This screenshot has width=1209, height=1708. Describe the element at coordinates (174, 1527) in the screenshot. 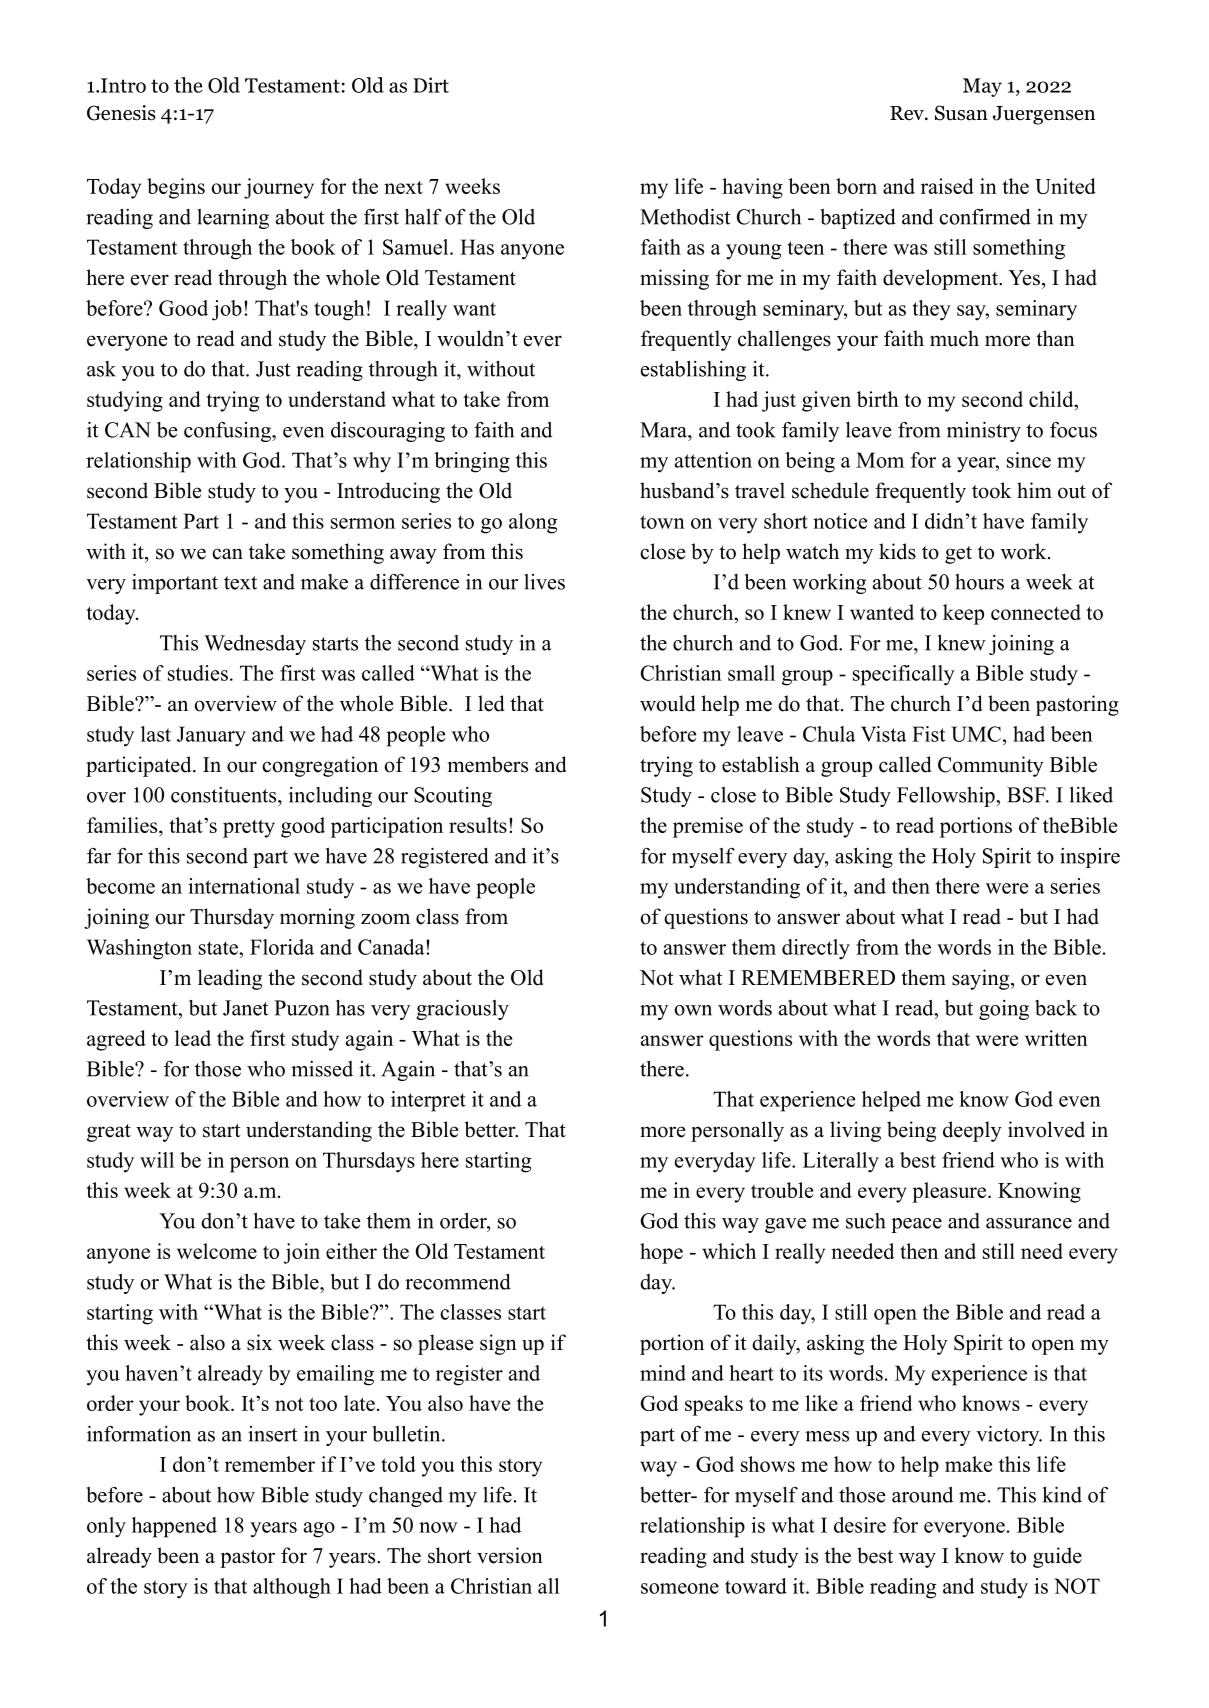

I see `happened` at that location.
